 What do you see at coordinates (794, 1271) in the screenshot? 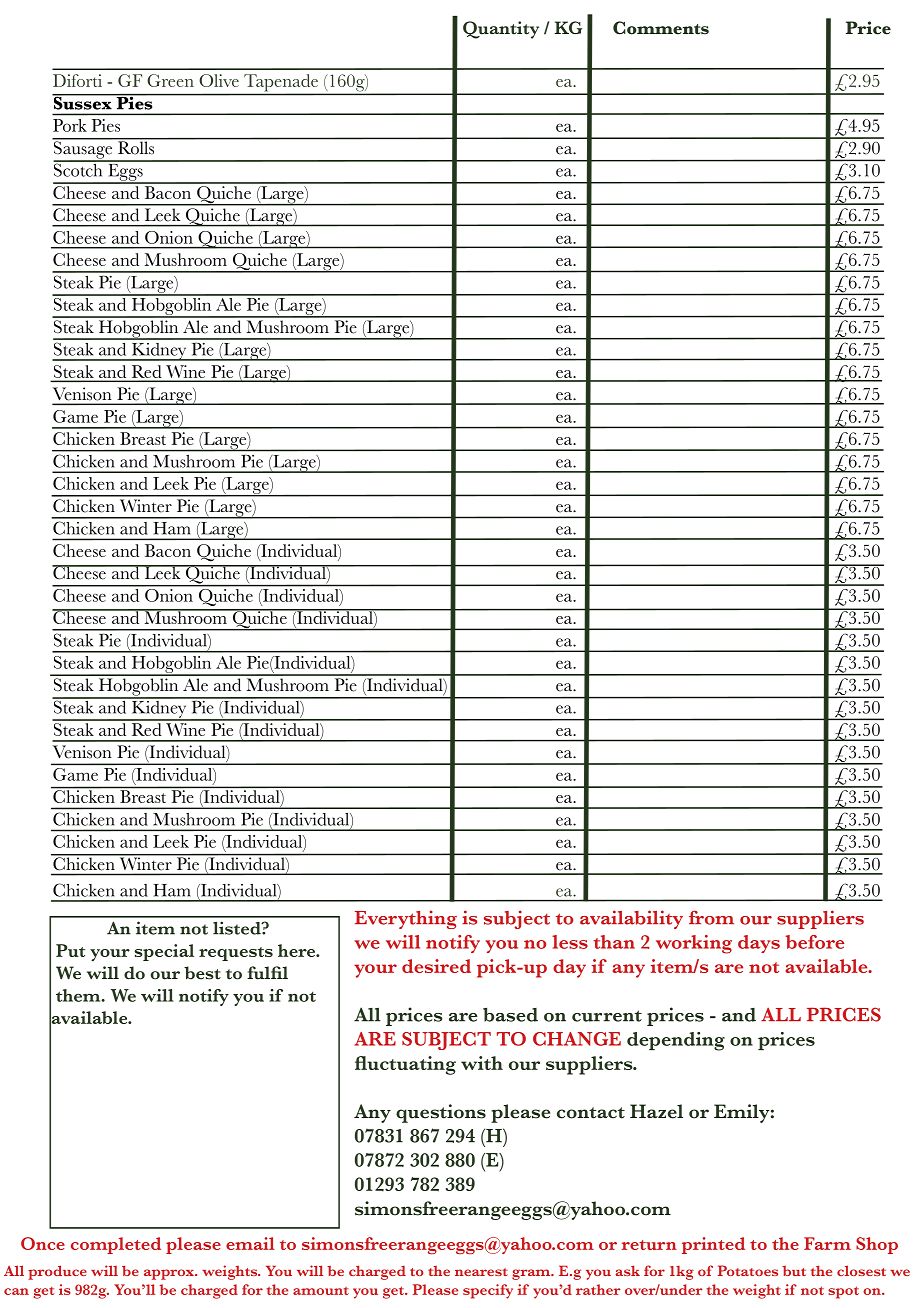
I see `but` at bounding box center [794, 1271].
